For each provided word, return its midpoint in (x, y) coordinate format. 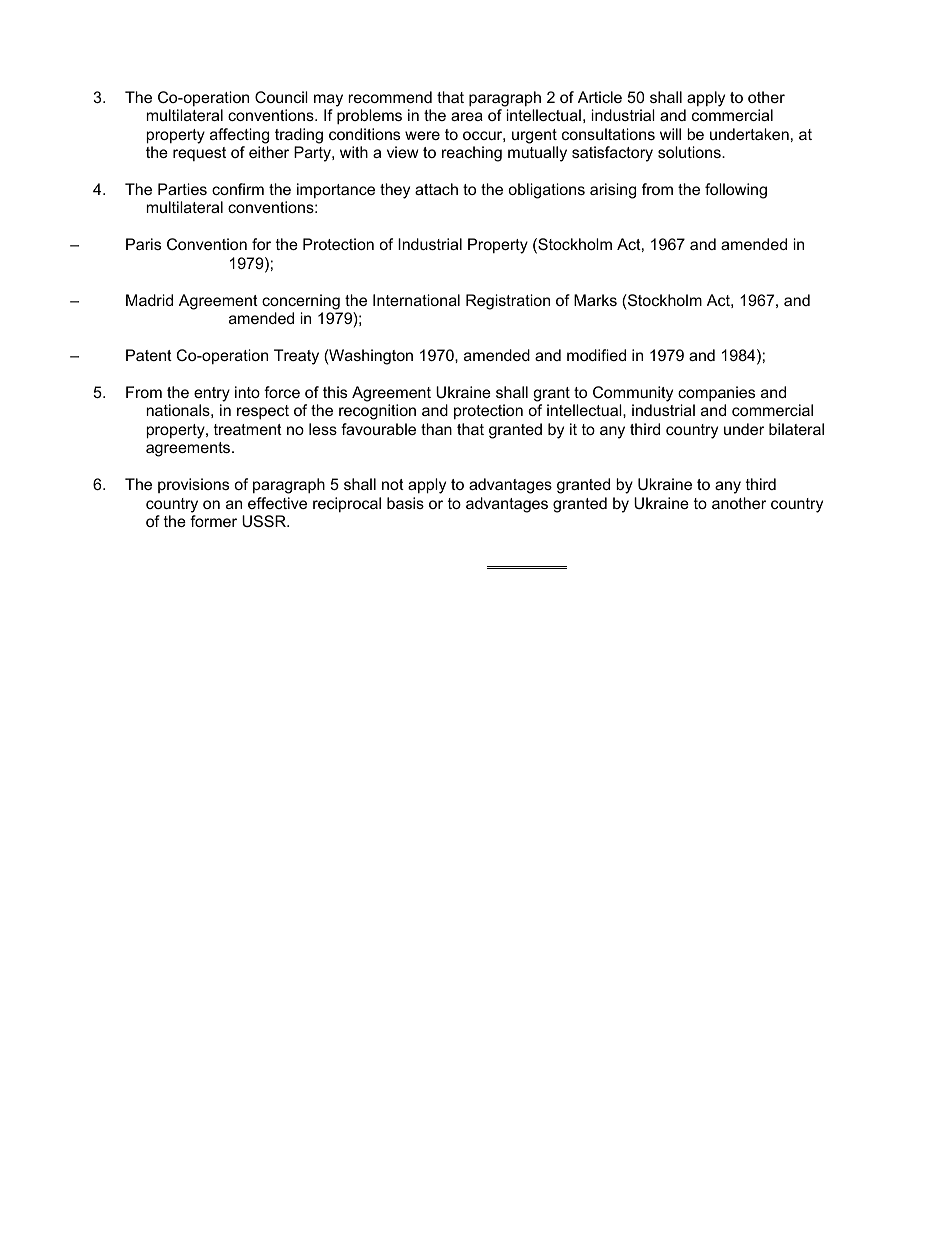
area (467, 116)
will (670, 134)
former (213, 521)
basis (405, 503)
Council (281, 97)
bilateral (796, 429)
